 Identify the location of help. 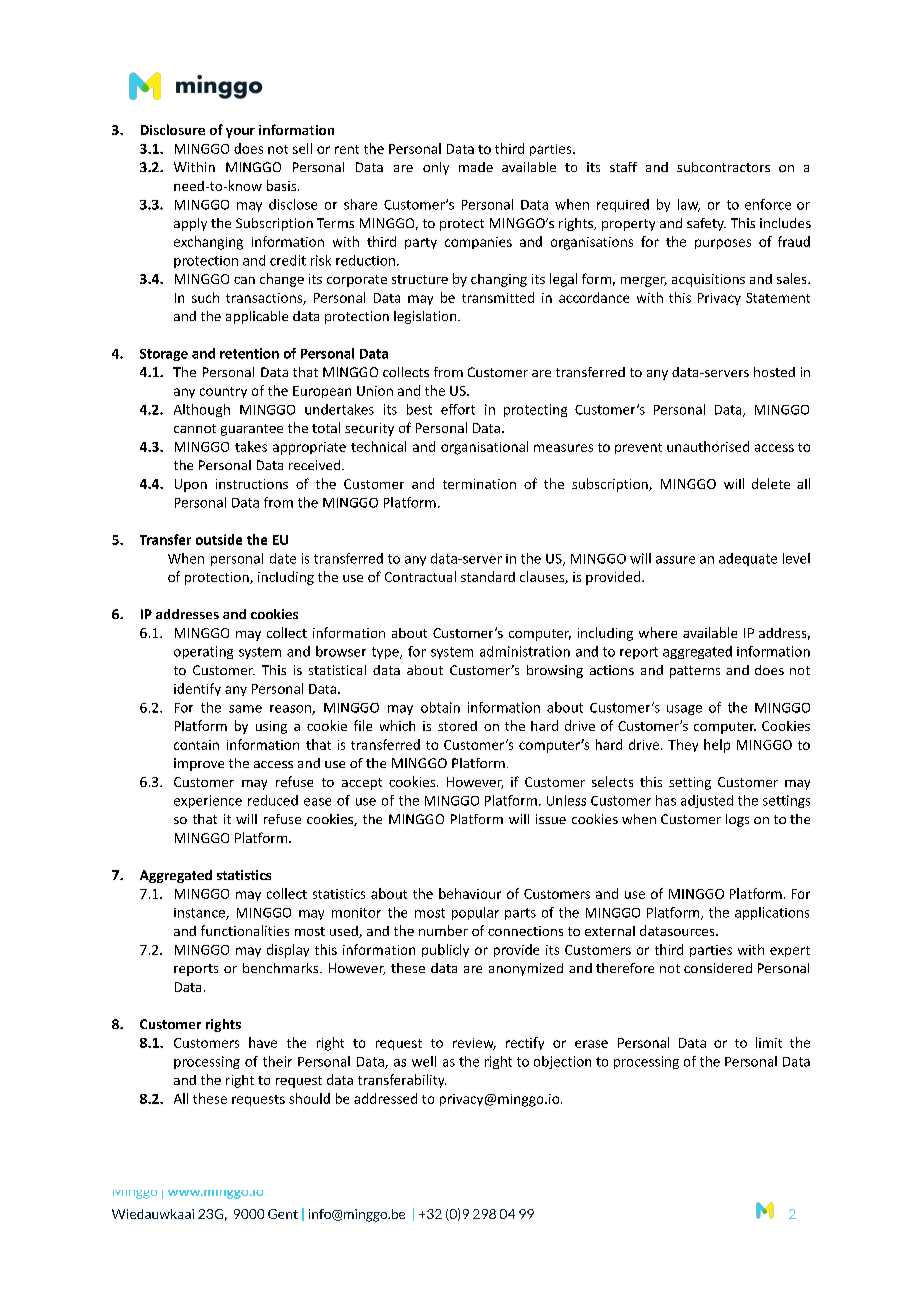
(717, 746).
